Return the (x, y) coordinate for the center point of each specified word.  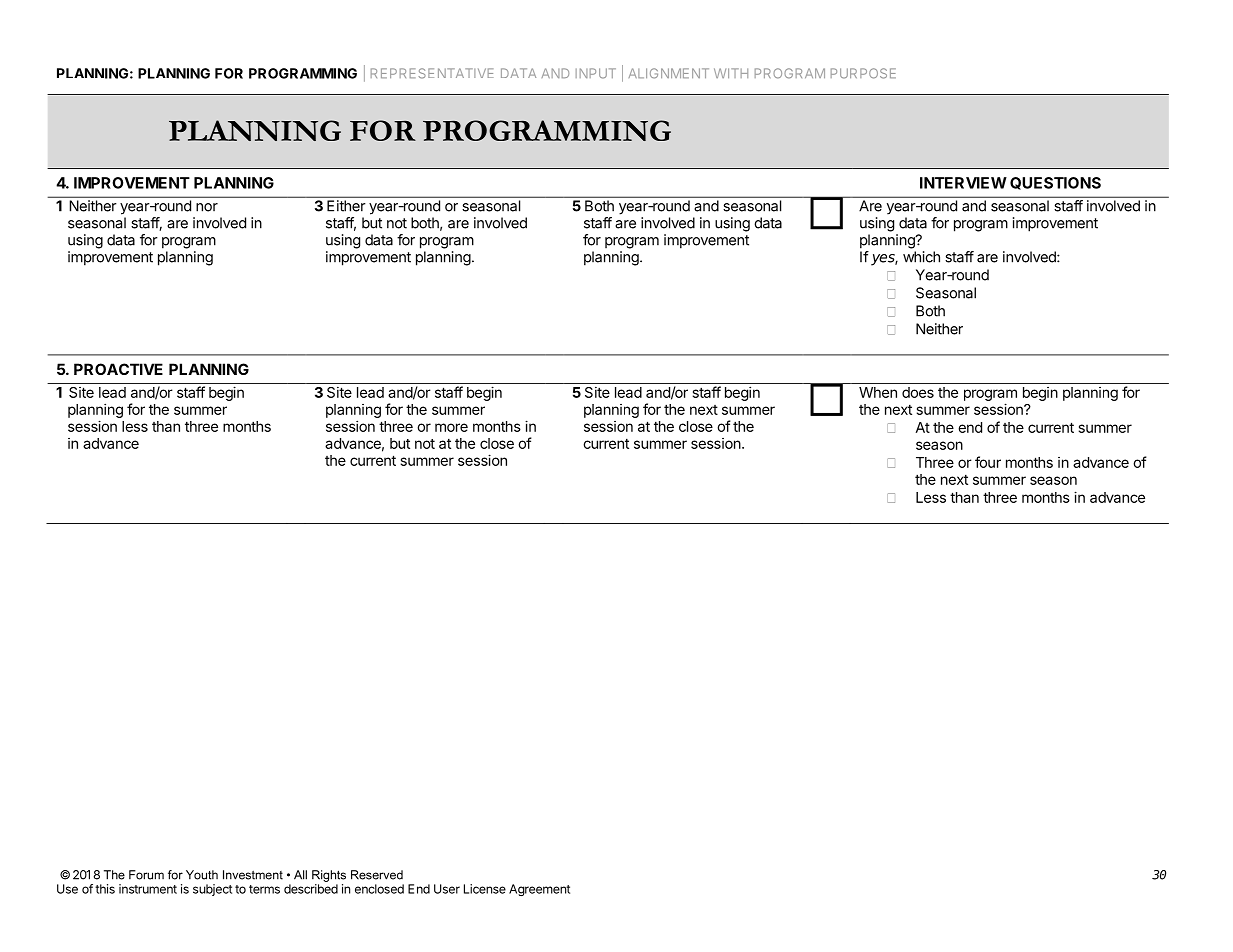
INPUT (596, 73)
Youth (202, 875)
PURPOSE (863, 73)
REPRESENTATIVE (432, 73)
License (485, 889)
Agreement (539, 890)
